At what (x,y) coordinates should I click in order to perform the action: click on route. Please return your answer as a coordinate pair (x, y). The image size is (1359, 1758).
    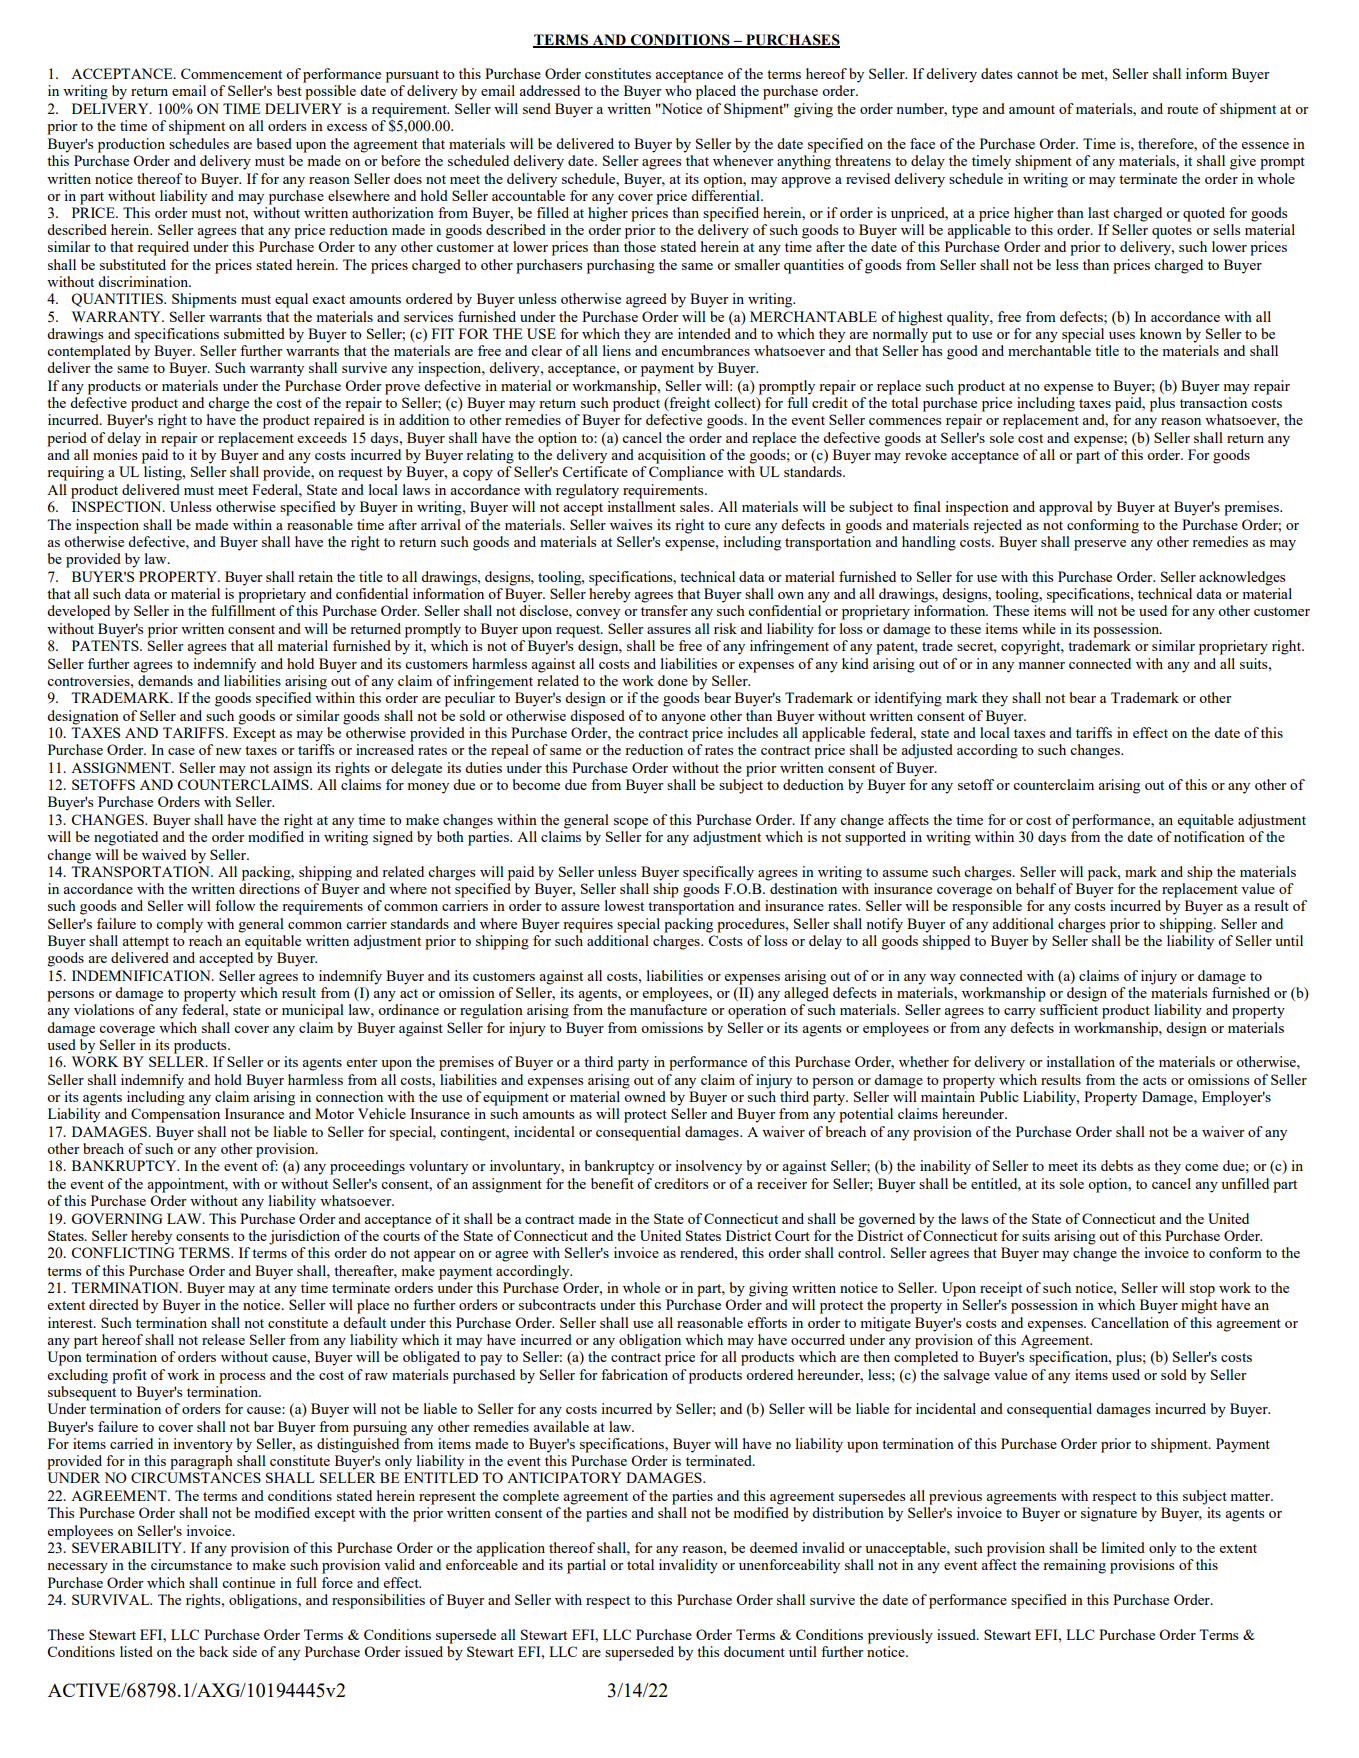
    Looking at the image, I should click on (1182, 109).
